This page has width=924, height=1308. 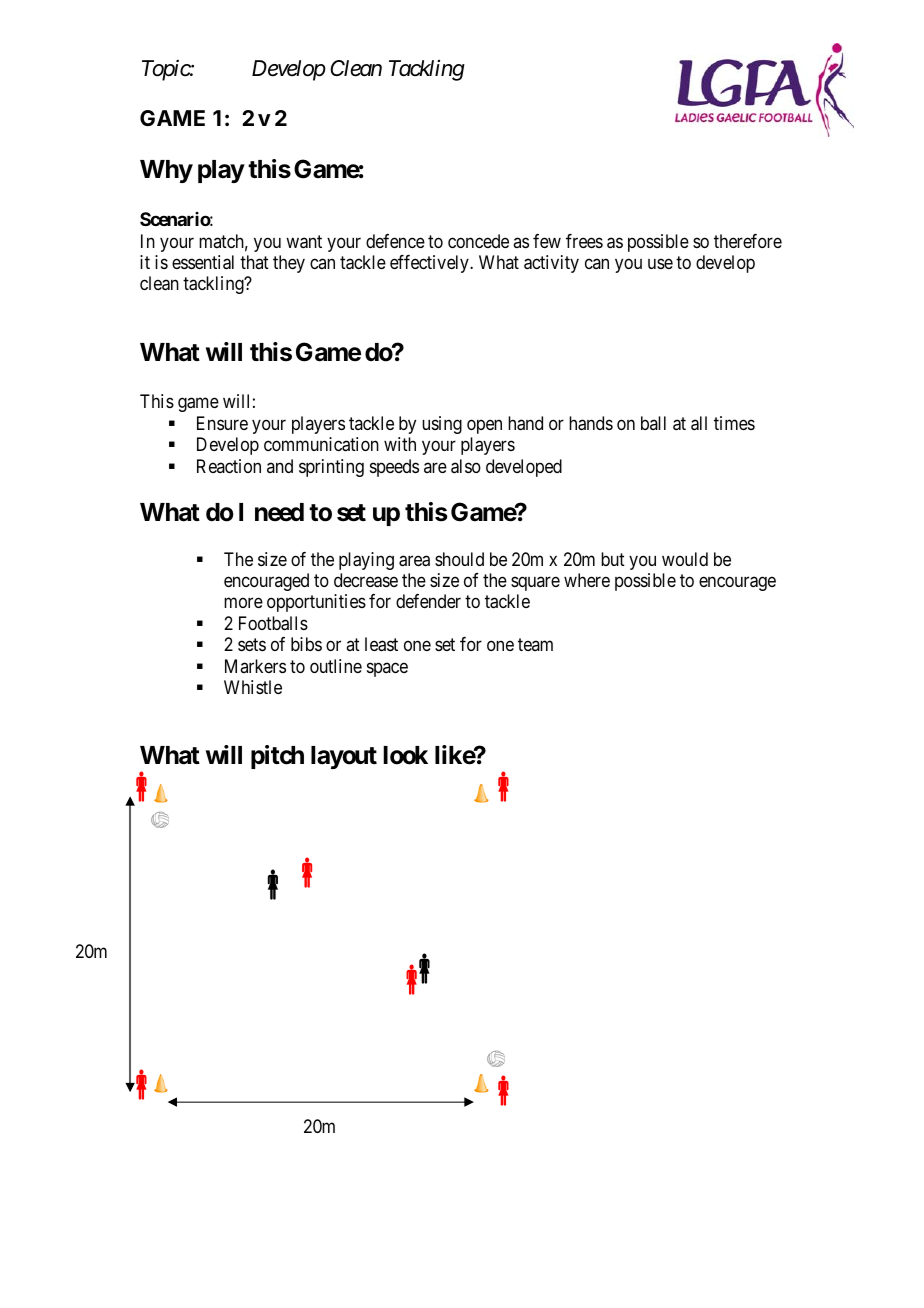 What do you see at coordinates (459, 559) in the page?
I see `should` at bounding box center [459, 559].
